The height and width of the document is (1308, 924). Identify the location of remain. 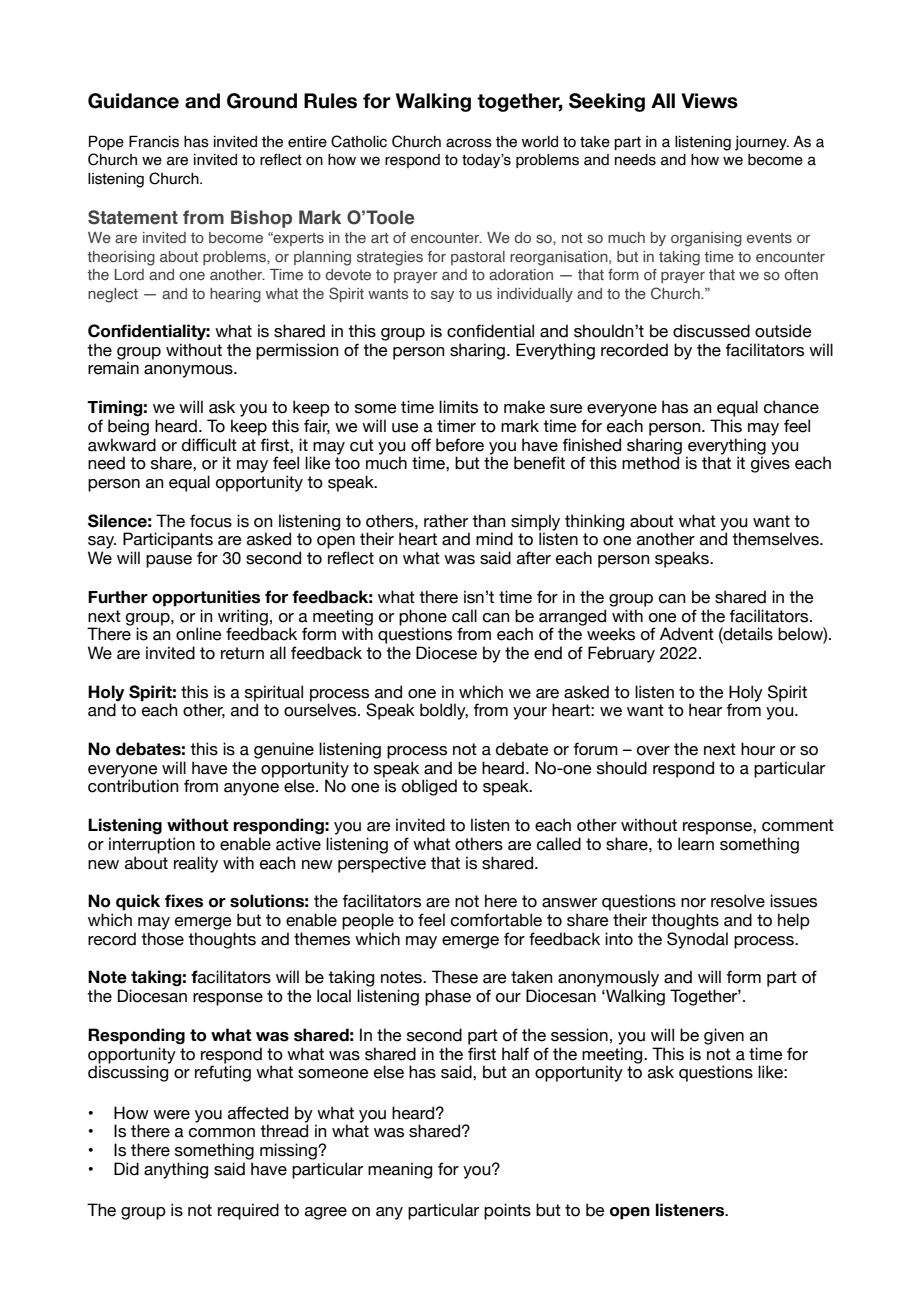
(113, 368).
